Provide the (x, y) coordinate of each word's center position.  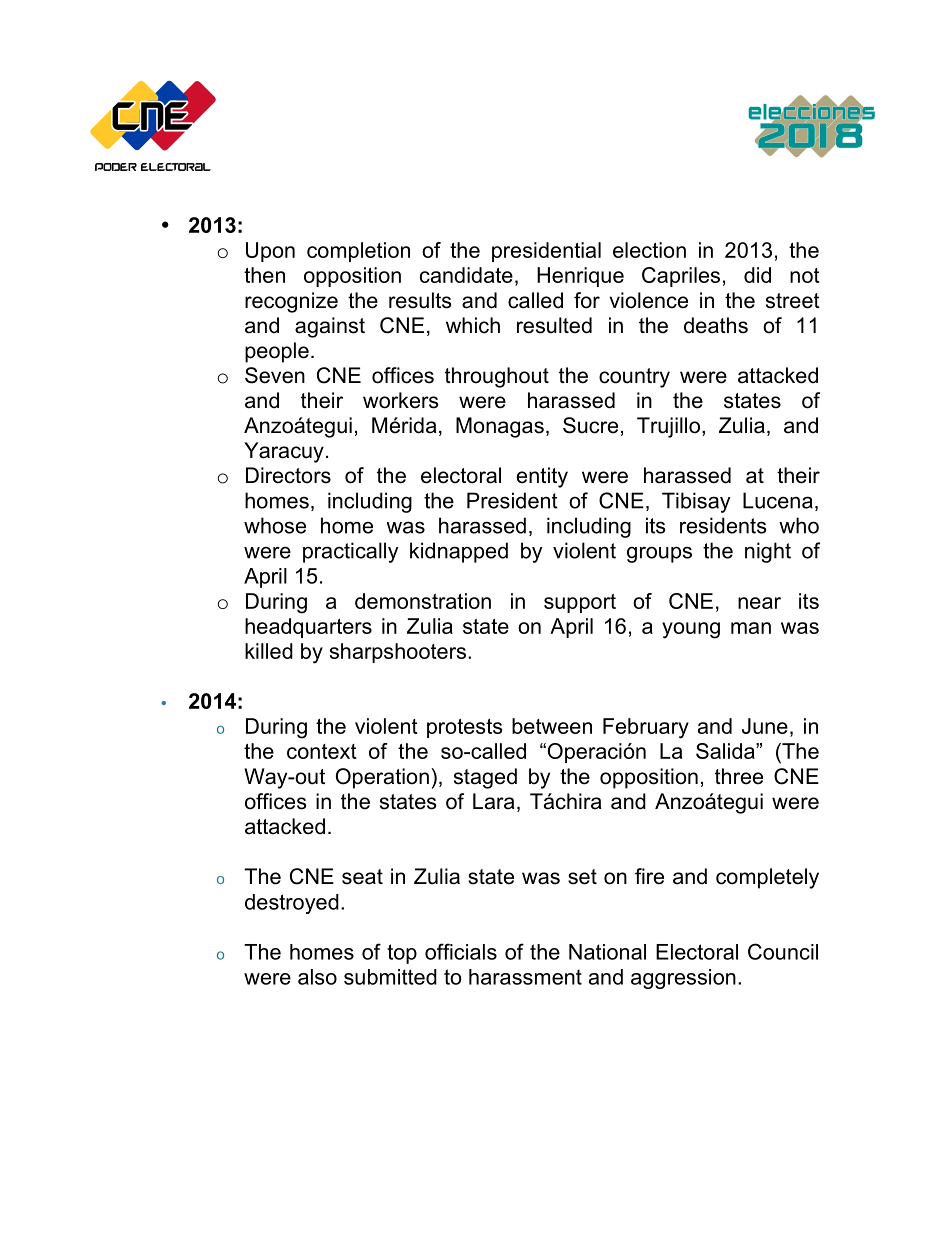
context (322, 751)
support (580, 603)
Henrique (580, 277)
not (805, 275)
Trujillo (668, 427)
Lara (494, 801)
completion (358, 252)
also (317, 977)
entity (542, 477)
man (751, 628)
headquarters (308, 628)
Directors (288, 475)
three (739, 776)
